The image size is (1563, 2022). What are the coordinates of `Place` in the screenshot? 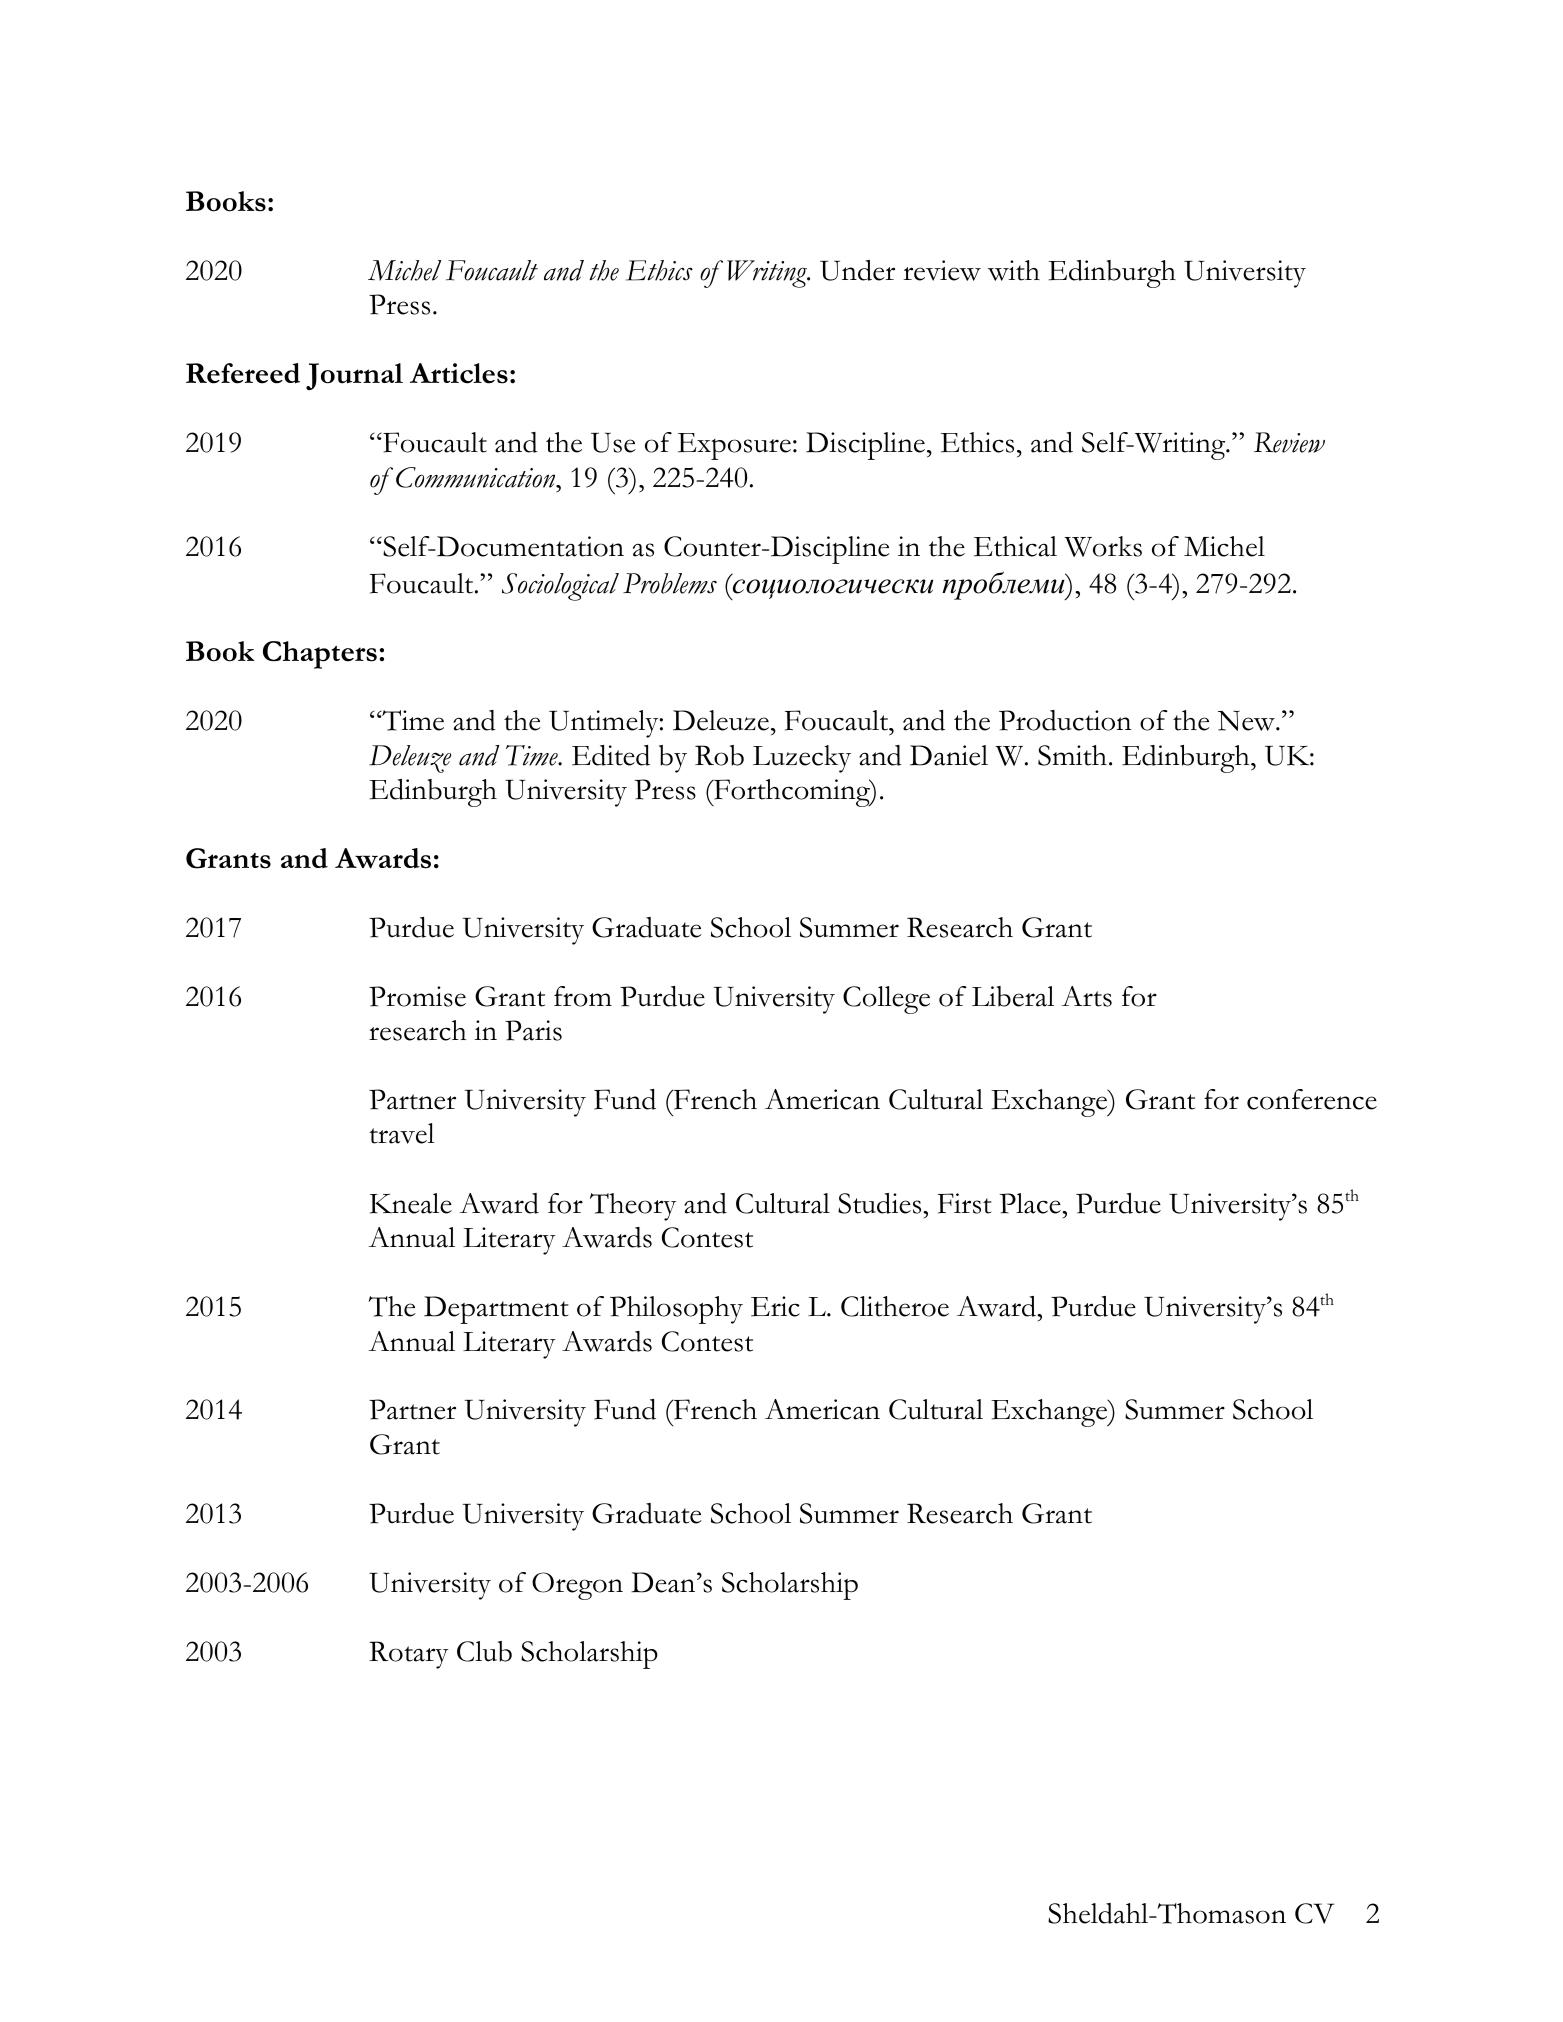 It's located at (1031, 1203).
